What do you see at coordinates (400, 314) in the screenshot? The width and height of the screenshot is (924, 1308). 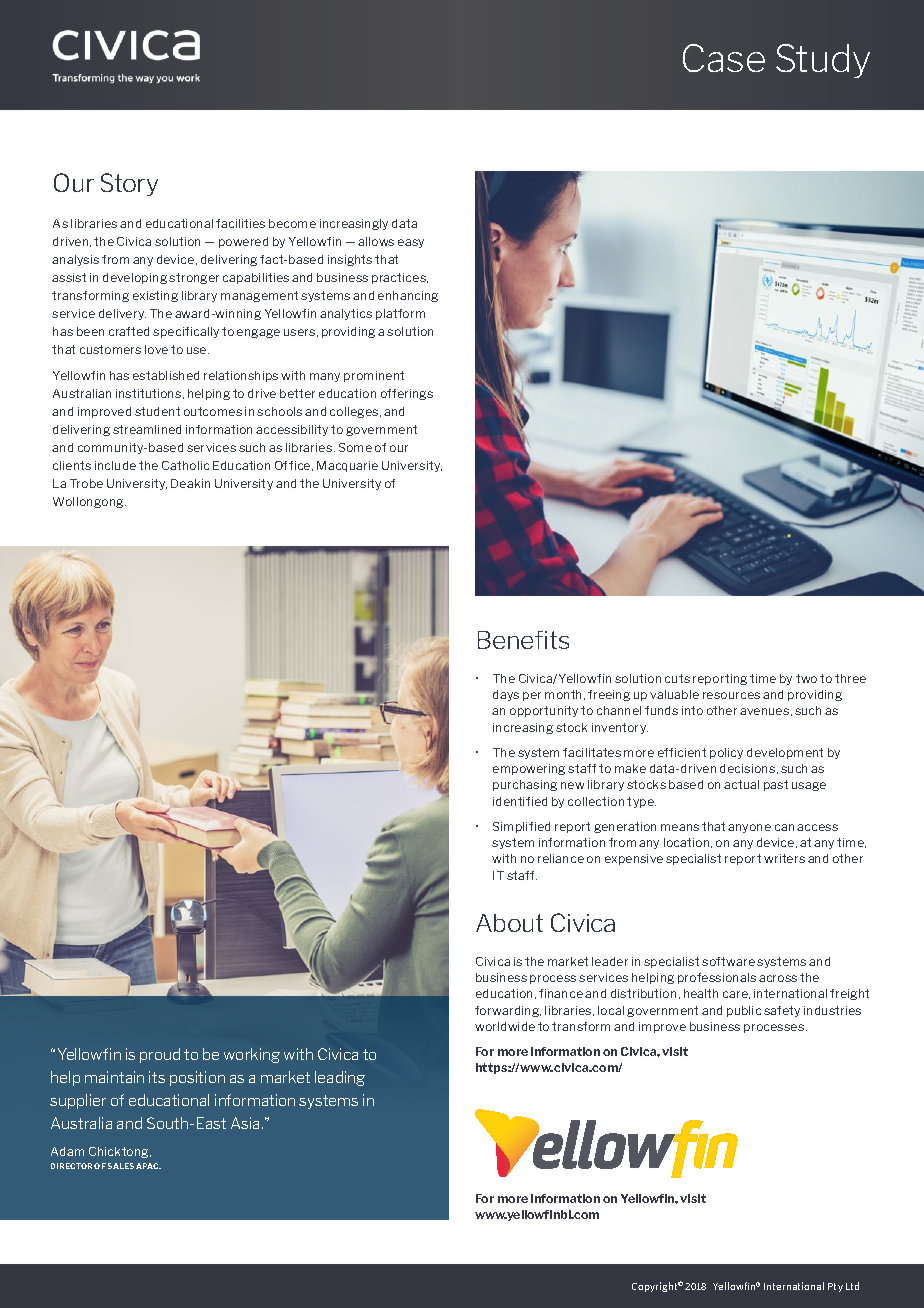 I see `platform` at bounding box center [400, 314].
